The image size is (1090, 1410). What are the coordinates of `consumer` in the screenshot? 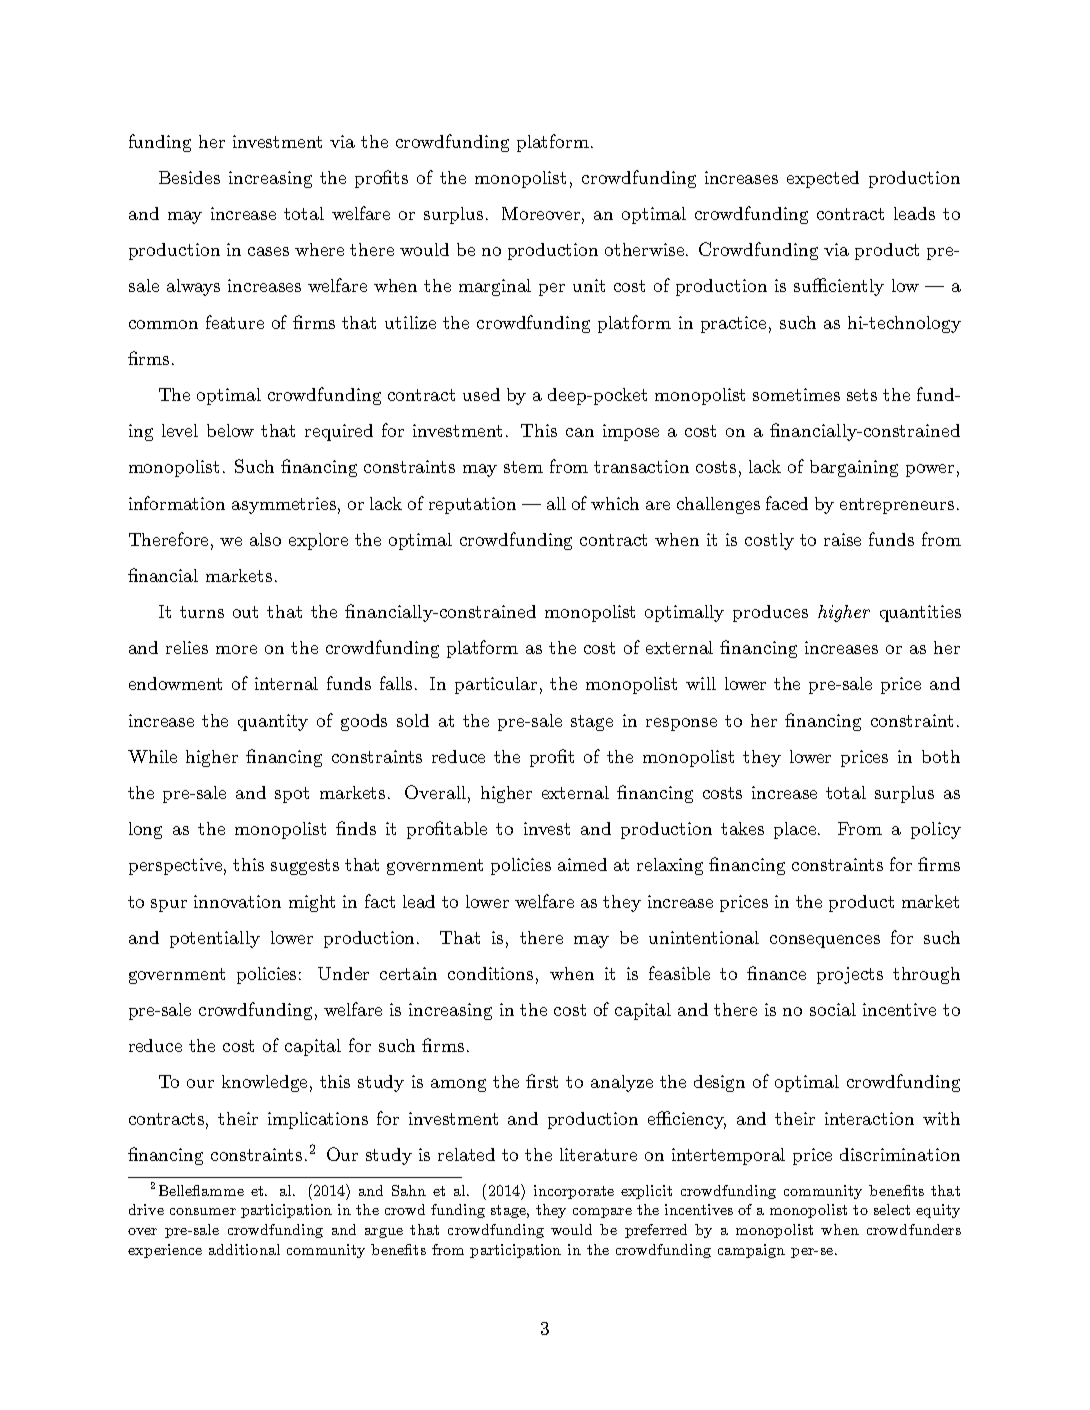 It's located at (203, 1211).
